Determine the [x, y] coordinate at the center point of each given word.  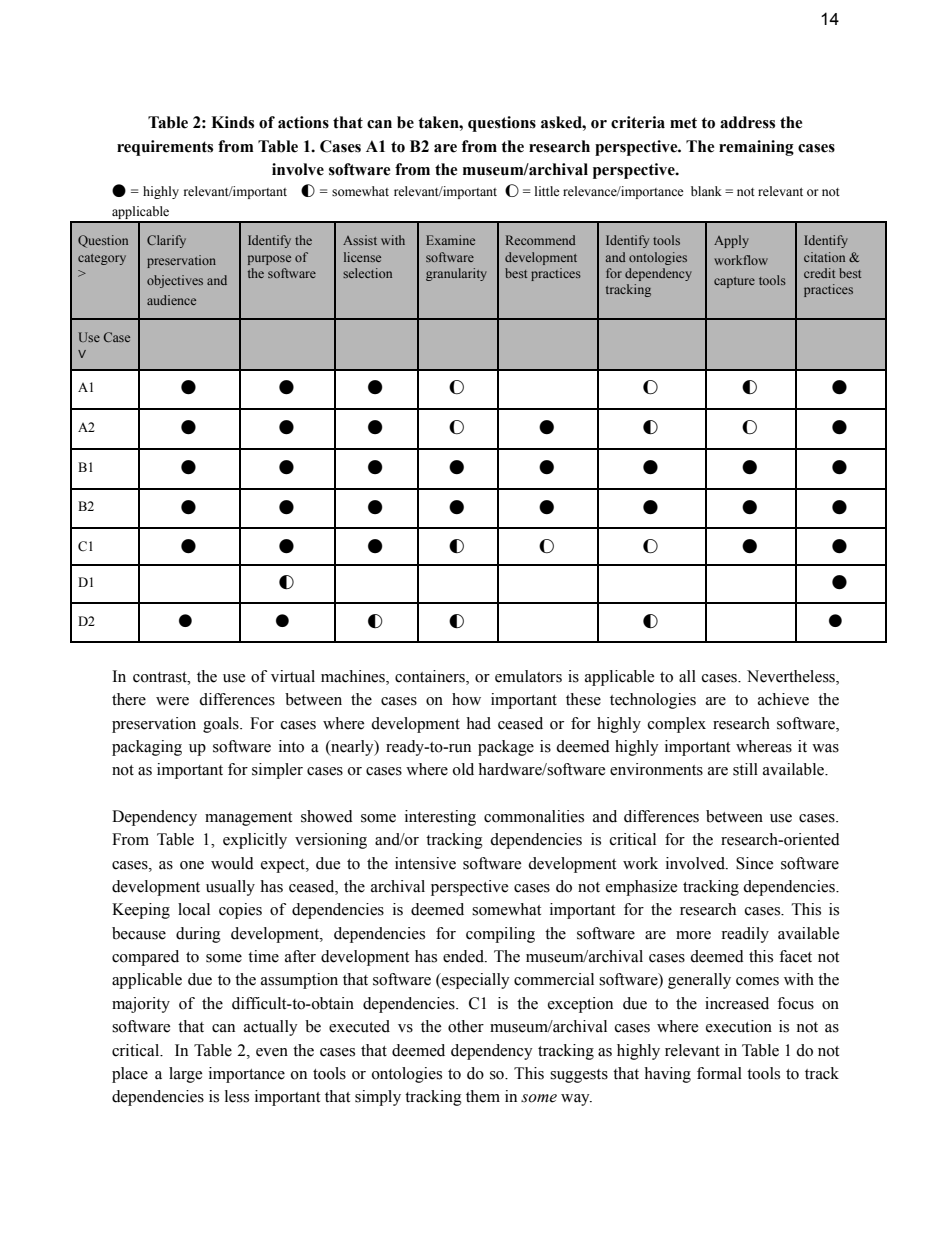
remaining [756, 148]
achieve [783, 699]
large [185, 1075]
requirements [165, 148]
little [547, 191]
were [172, 701]
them [483, 1096]
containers [431, 677]
